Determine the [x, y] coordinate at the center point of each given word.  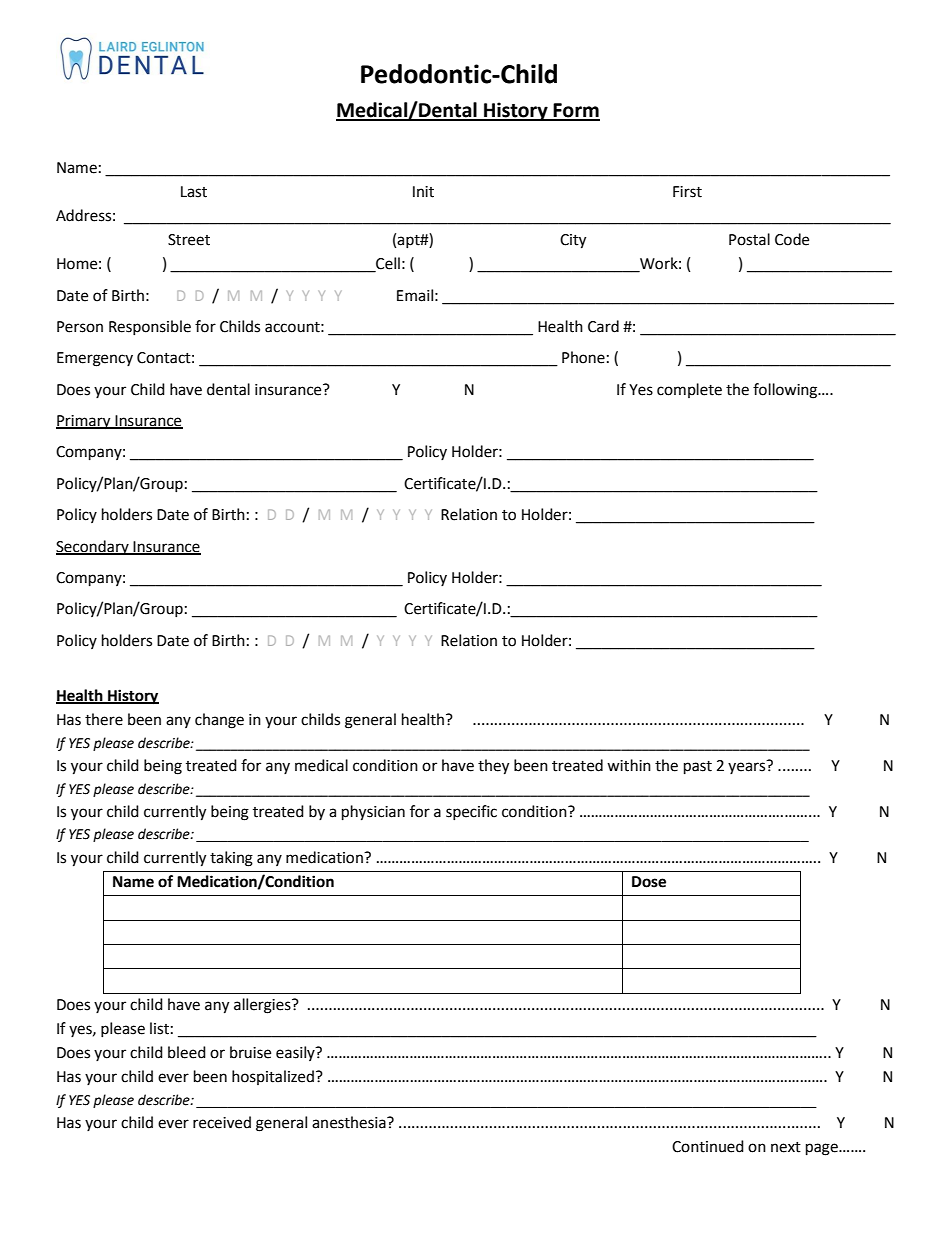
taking [231, 859]
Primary [84, 422]
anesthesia [350, 1122]
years [748, 767]
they [493, 767]
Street [189, 240]
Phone [583, 357]
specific [471, 812]
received [222, 1122]
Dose [649, 882]
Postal [749, 239]
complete [689, 390]
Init [423, 192]
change [219, 721]
